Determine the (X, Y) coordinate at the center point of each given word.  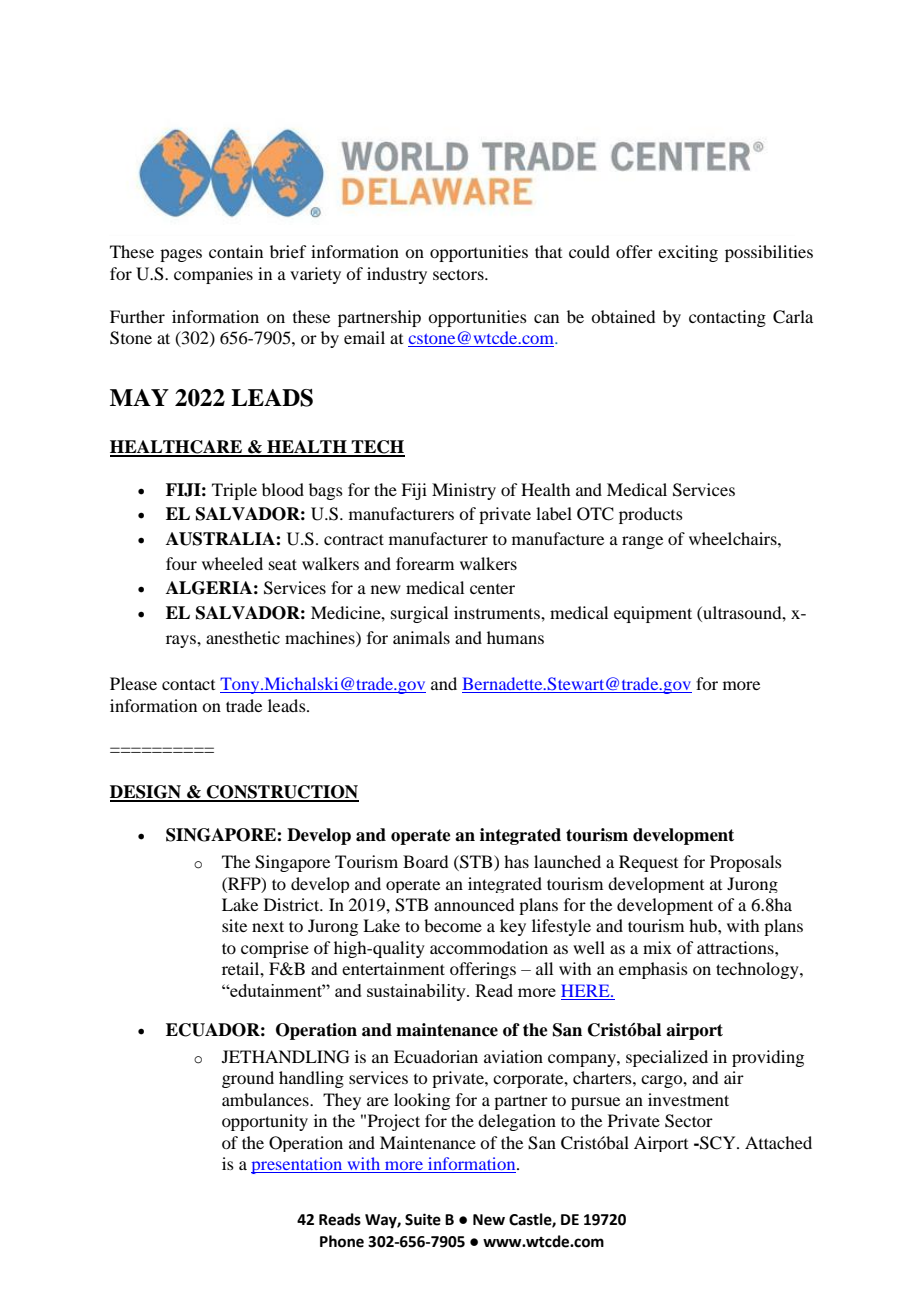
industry (397, 275)
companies (213, 275)
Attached (778, 1142)
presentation (298, 1165)
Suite (423, 1219)
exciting (688, 253)
